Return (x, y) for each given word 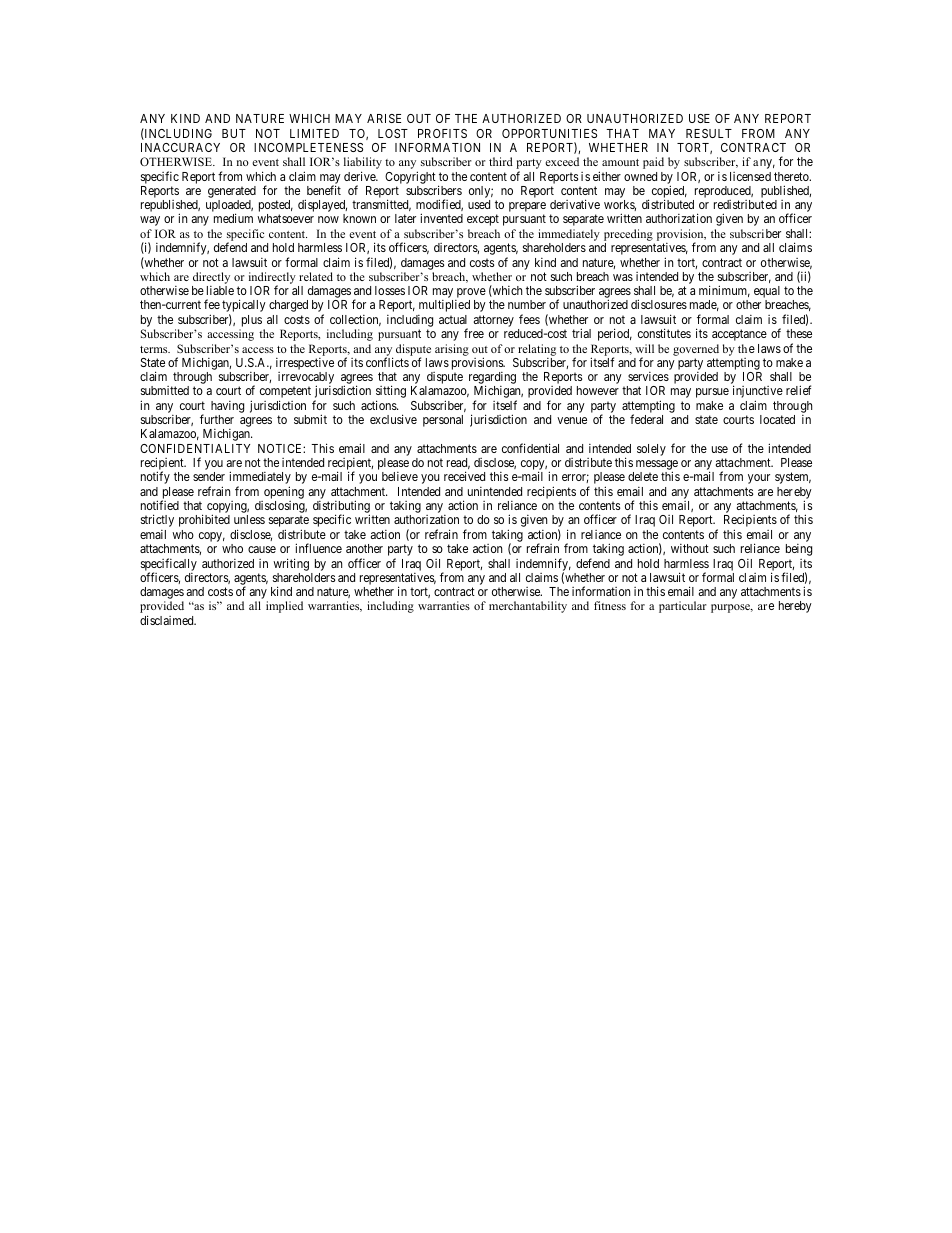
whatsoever (285, 218)
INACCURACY (180, 147)
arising (452, 350)
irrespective (305, 364)
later (405, 218)
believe (400, 476)
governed (696, 350)
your (759, 479)
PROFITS (442, 133)
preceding (628, 235)
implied (284, 607)
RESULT (709, 133)
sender (209, 476)
